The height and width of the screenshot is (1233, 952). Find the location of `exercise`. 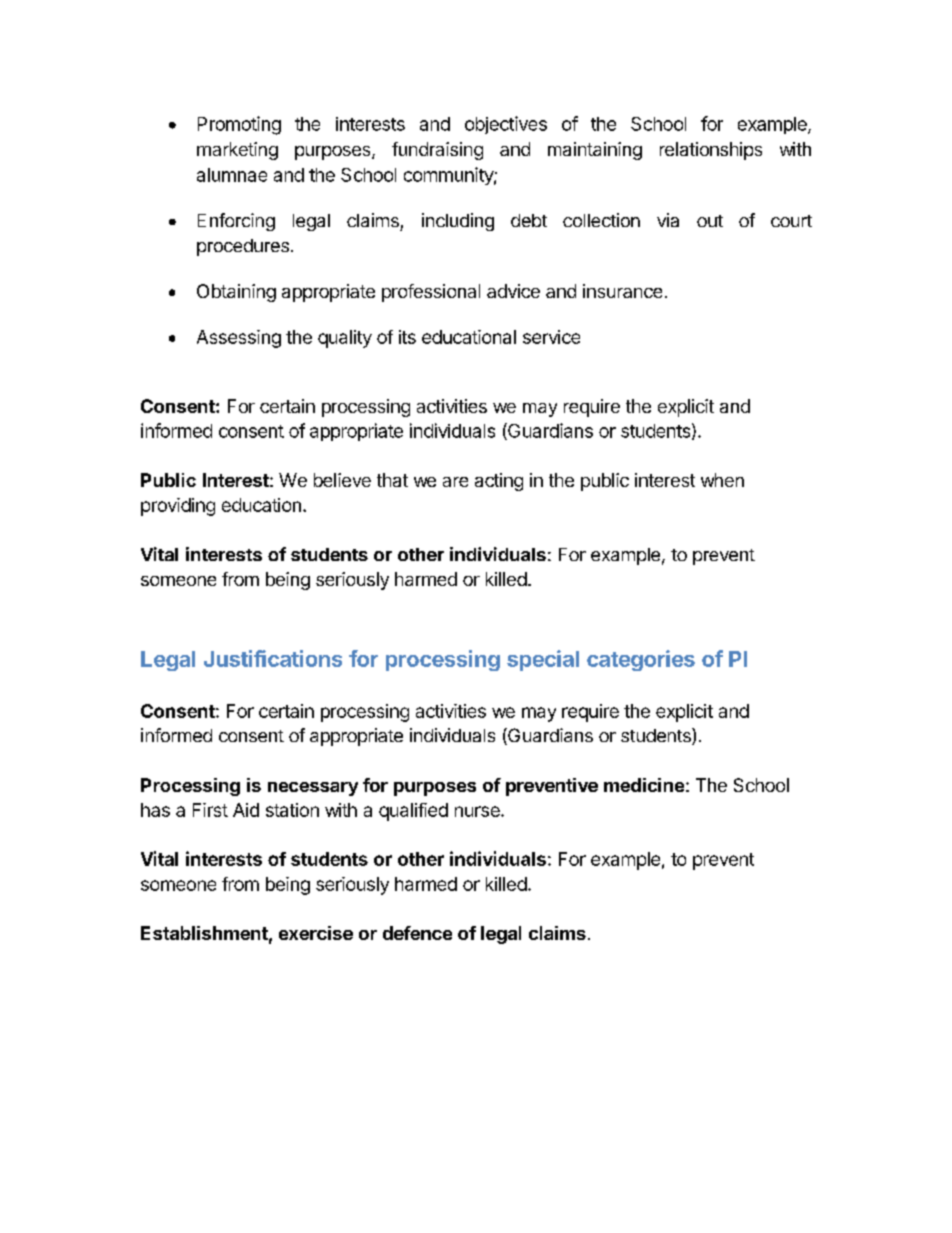

exercise is located at coordinates (316, 933).
